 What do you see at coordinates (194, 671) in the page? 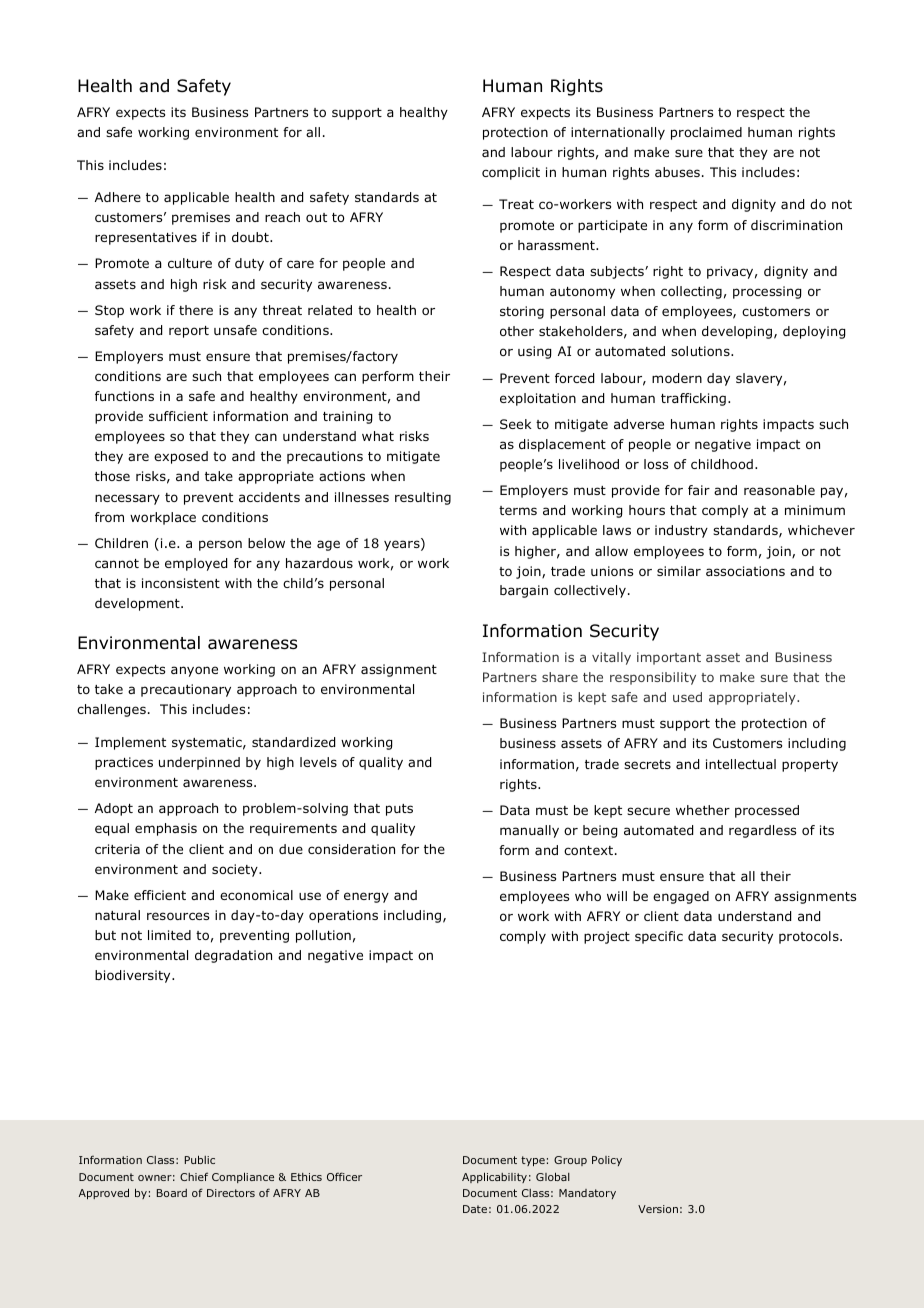
I see `anyone` at bounding box center [194, 671].
